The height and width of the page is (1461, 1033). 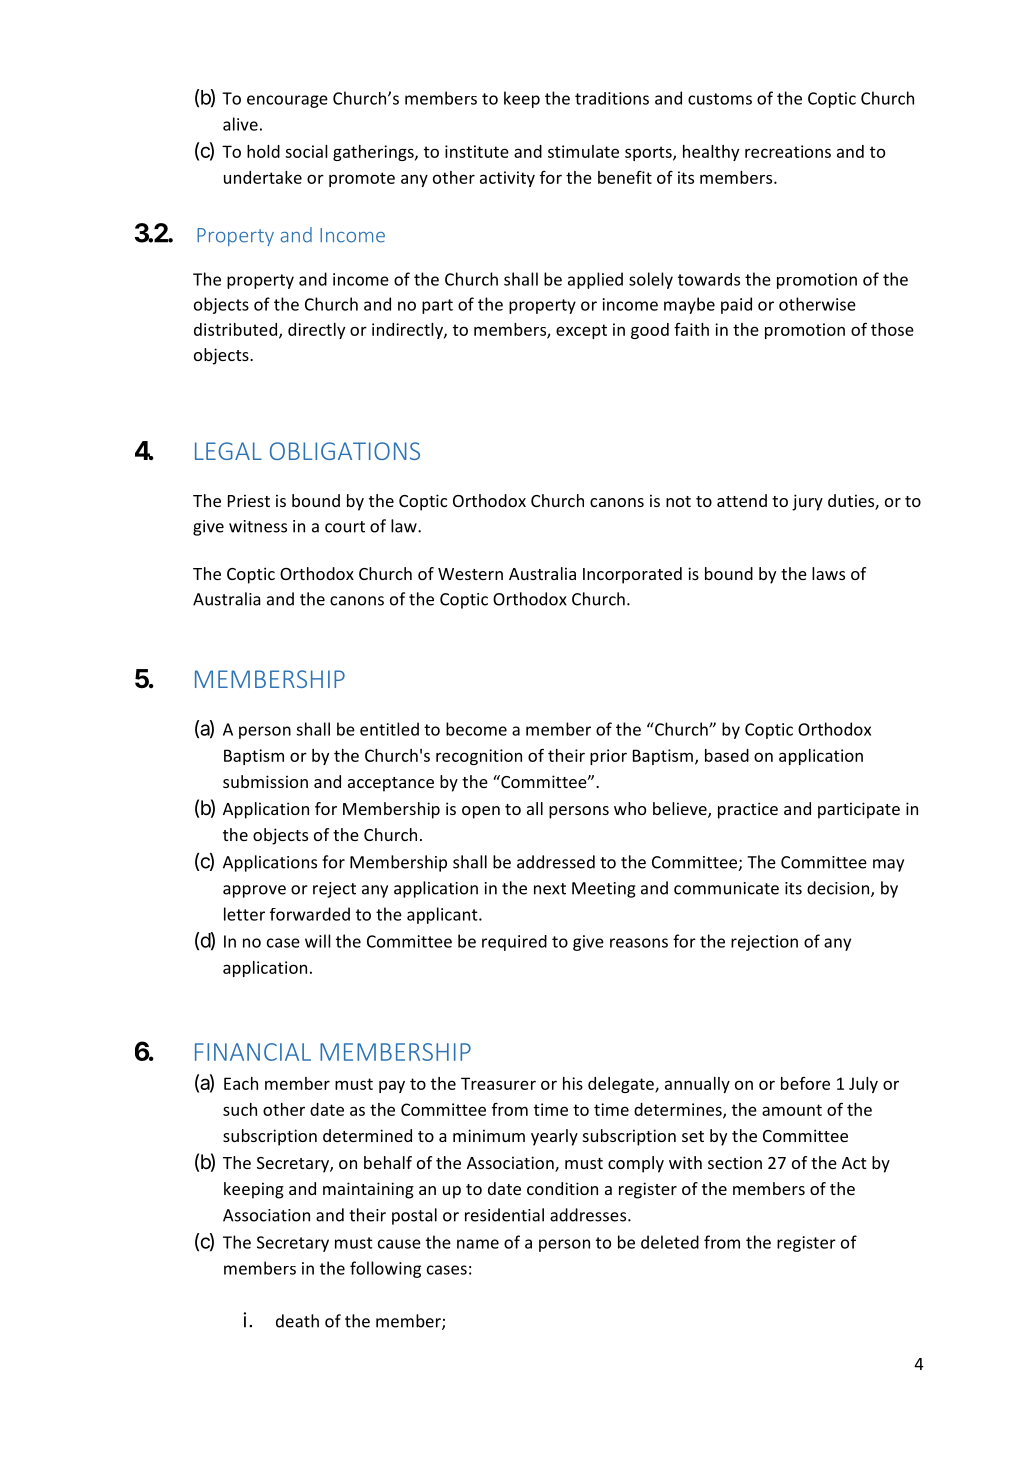 I want to click on recreations, so click(x=788, y=151).
